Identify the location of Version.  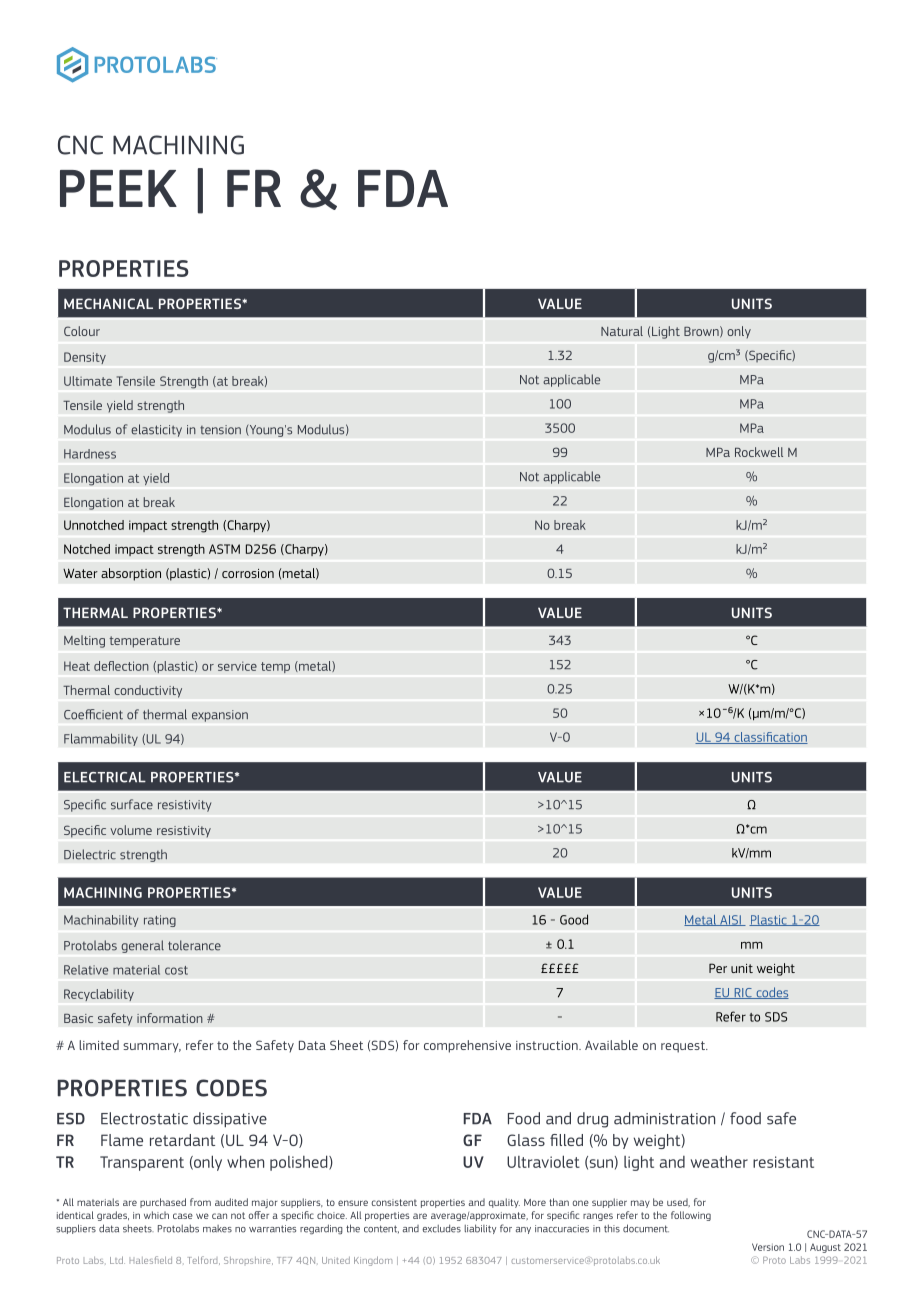
(768, 1247).
